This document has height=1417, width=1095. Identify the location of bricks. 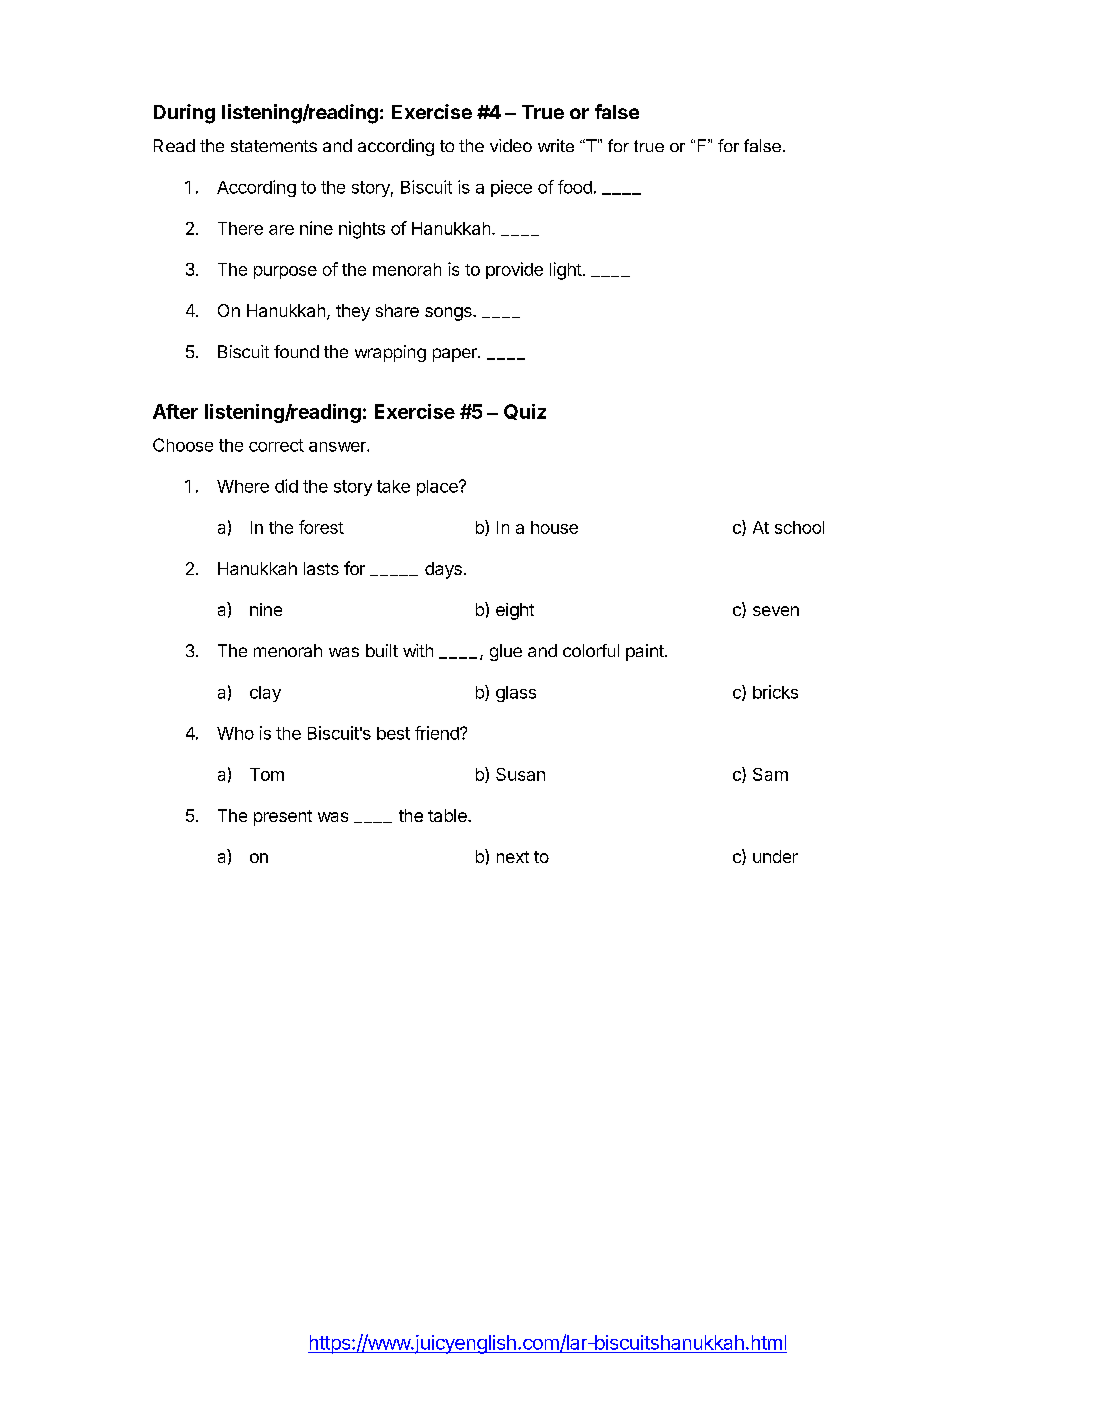
(775, 692).
